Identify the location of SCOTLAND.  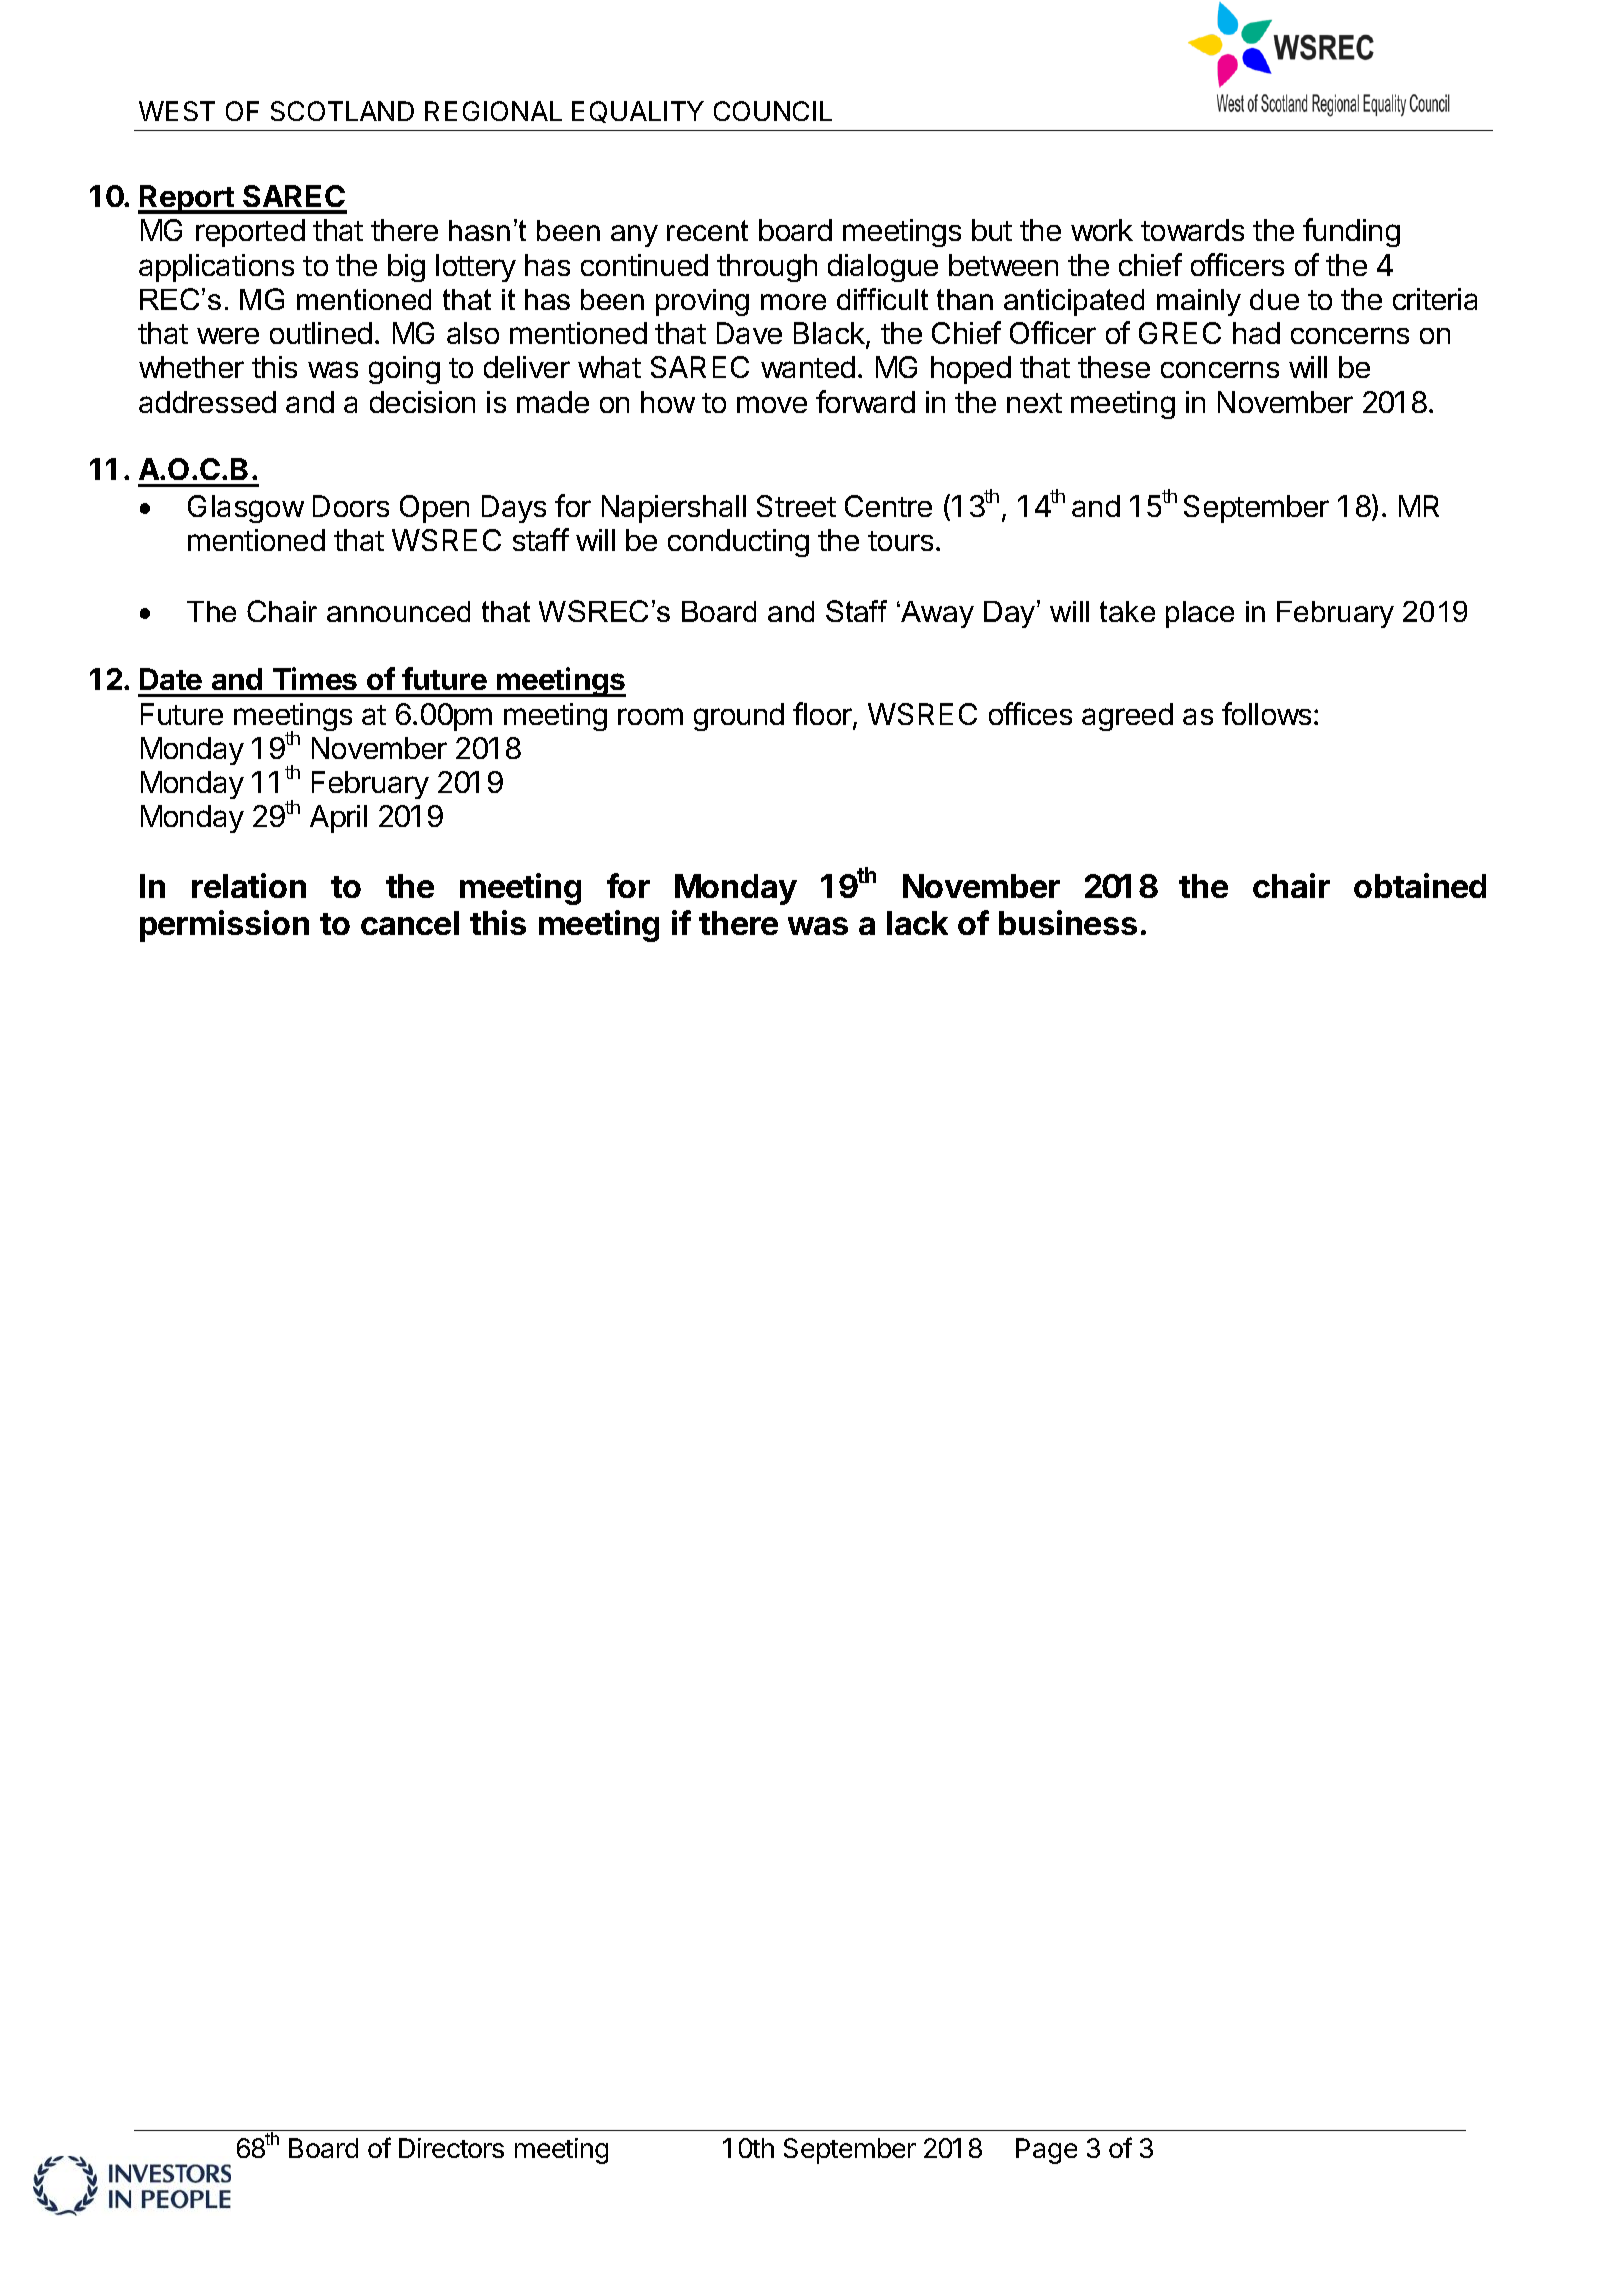
(342, 111).
